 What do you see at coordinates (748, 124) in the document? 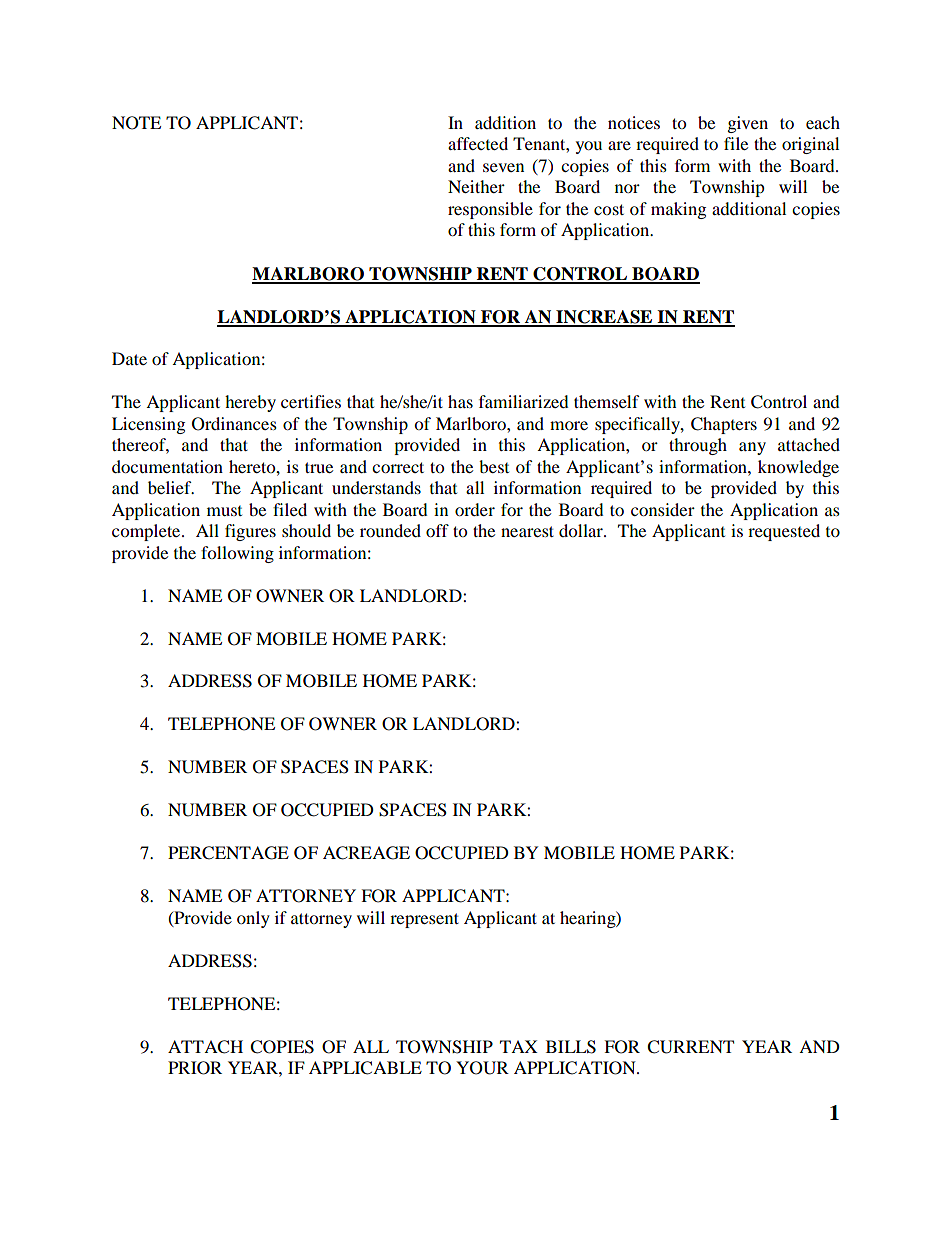
I see `given` at bounding box center [748, 124].
